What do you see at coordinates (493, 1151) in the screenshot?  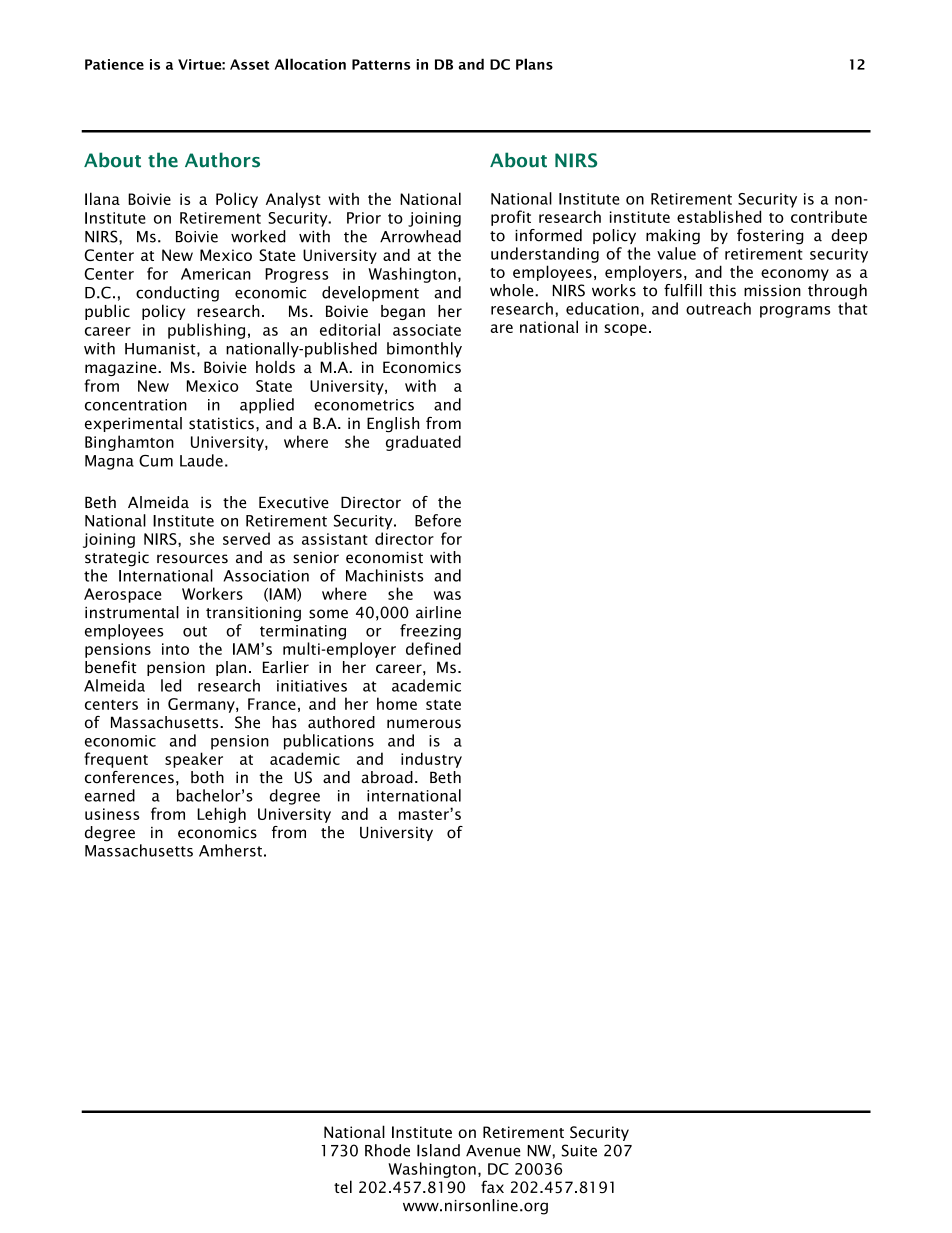 I see `Avenue` at bounding box center [493, 1151].
